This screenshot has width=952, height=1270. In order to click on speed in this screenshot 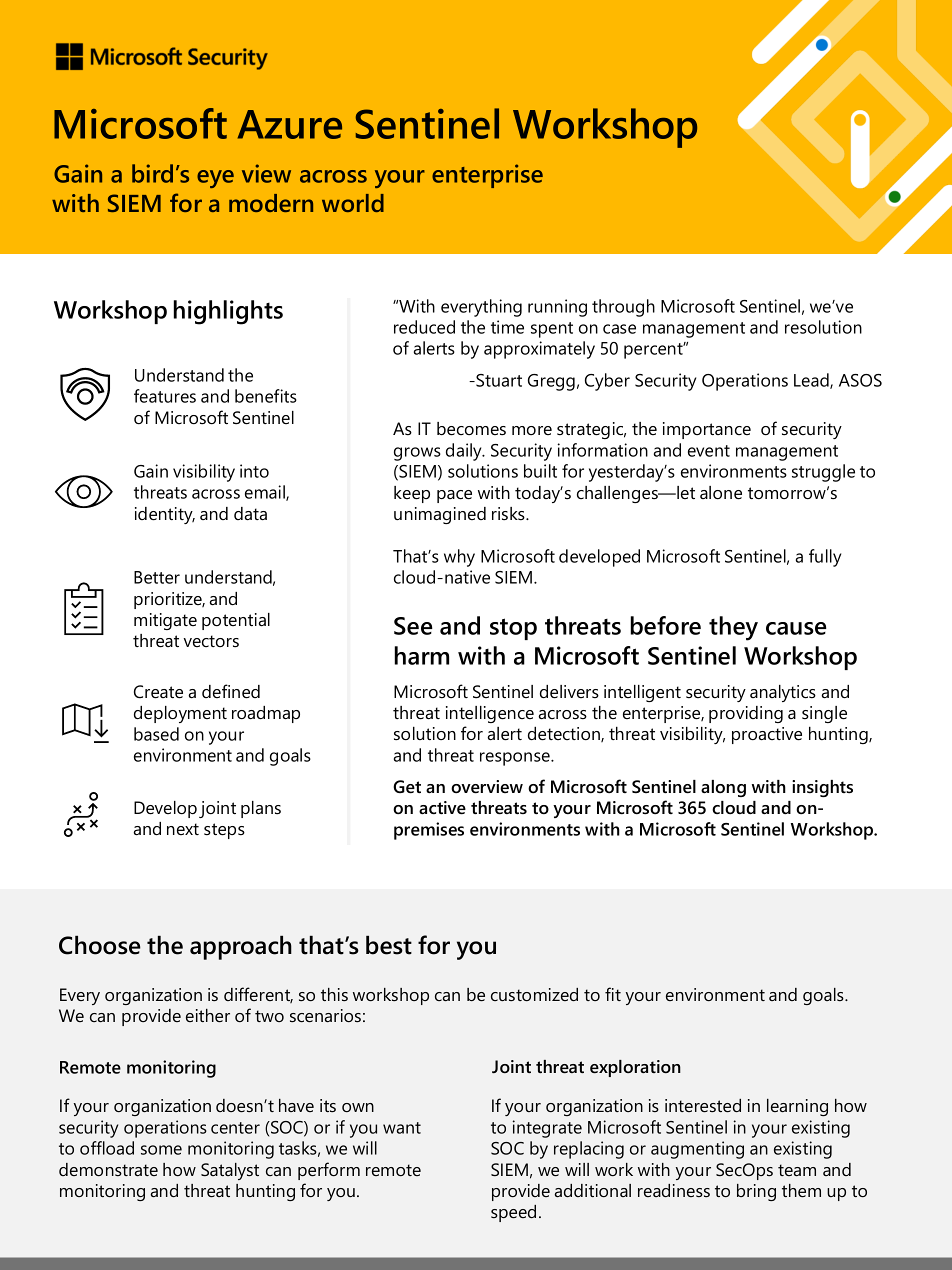, I will do `click(513, 1213)`.
